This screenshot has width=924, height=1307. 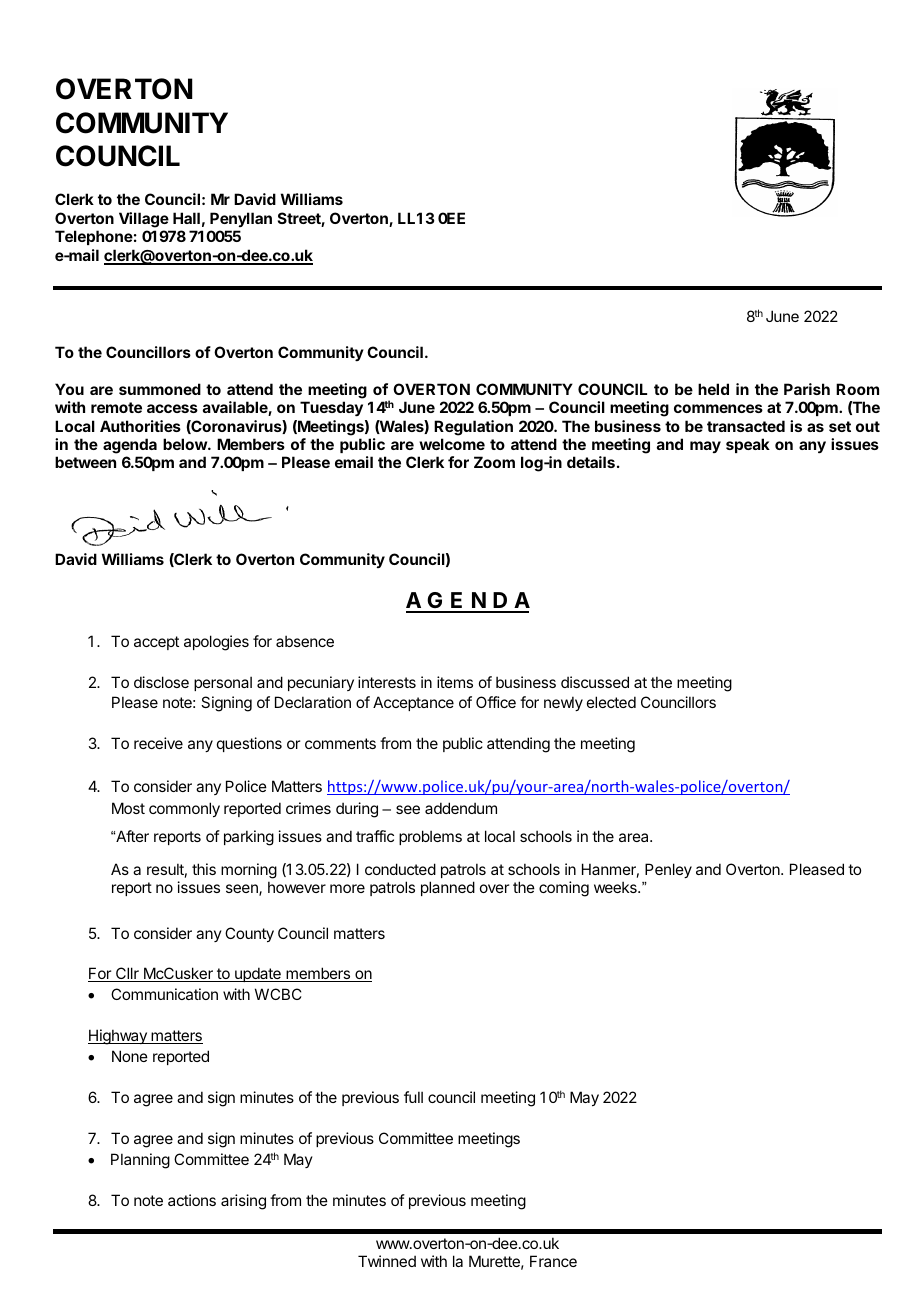 I want to click on weeks, so click(x=616, y=887).
